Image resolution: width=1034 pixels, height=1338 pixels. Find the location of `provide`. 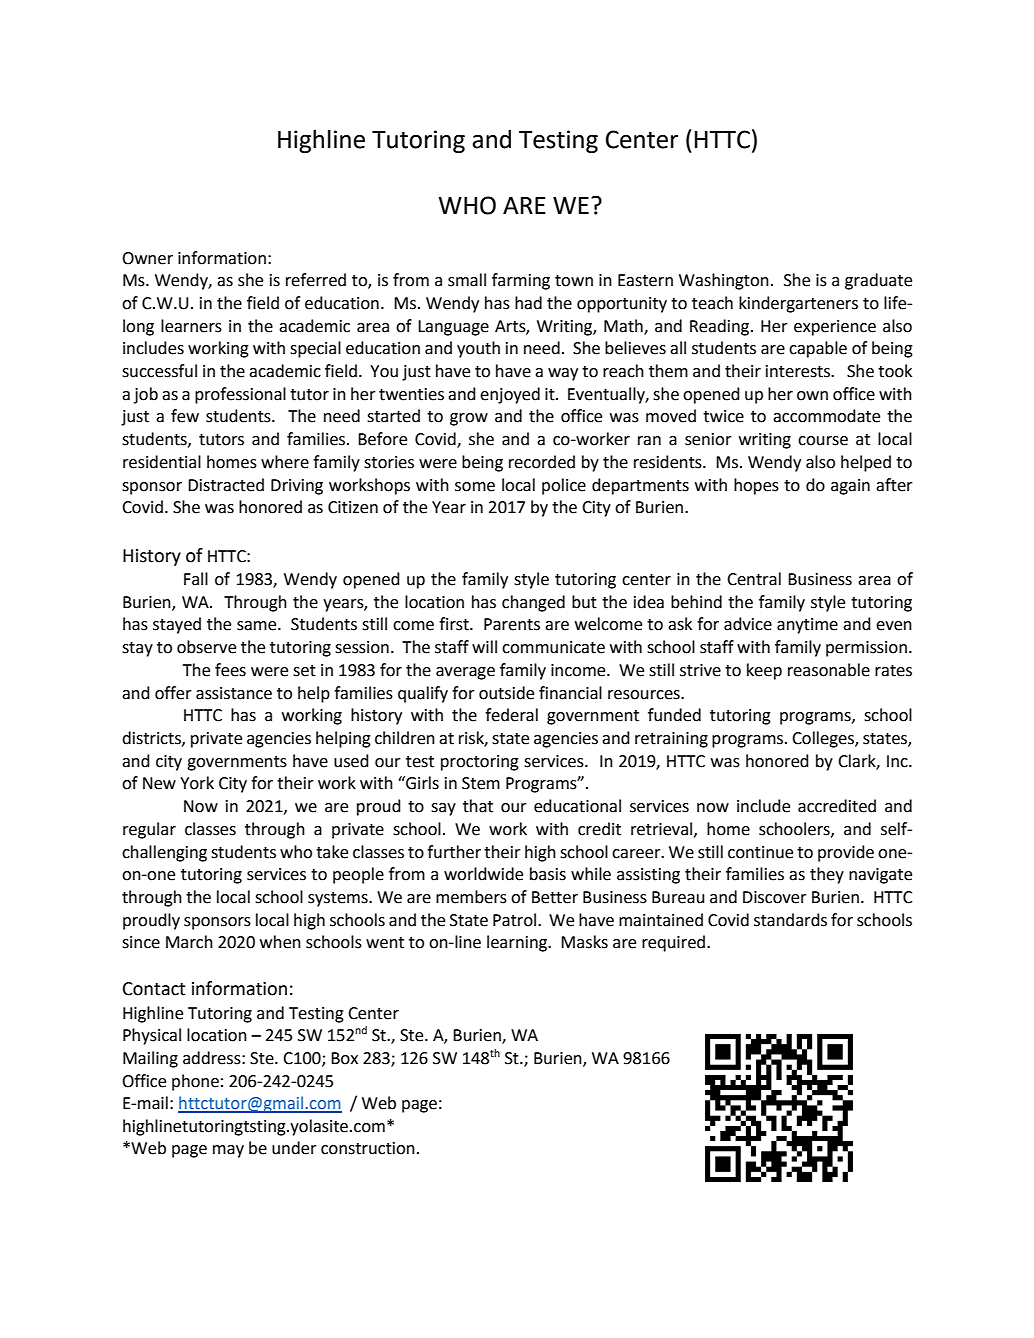

provide is located at coordinates (846, 853).
